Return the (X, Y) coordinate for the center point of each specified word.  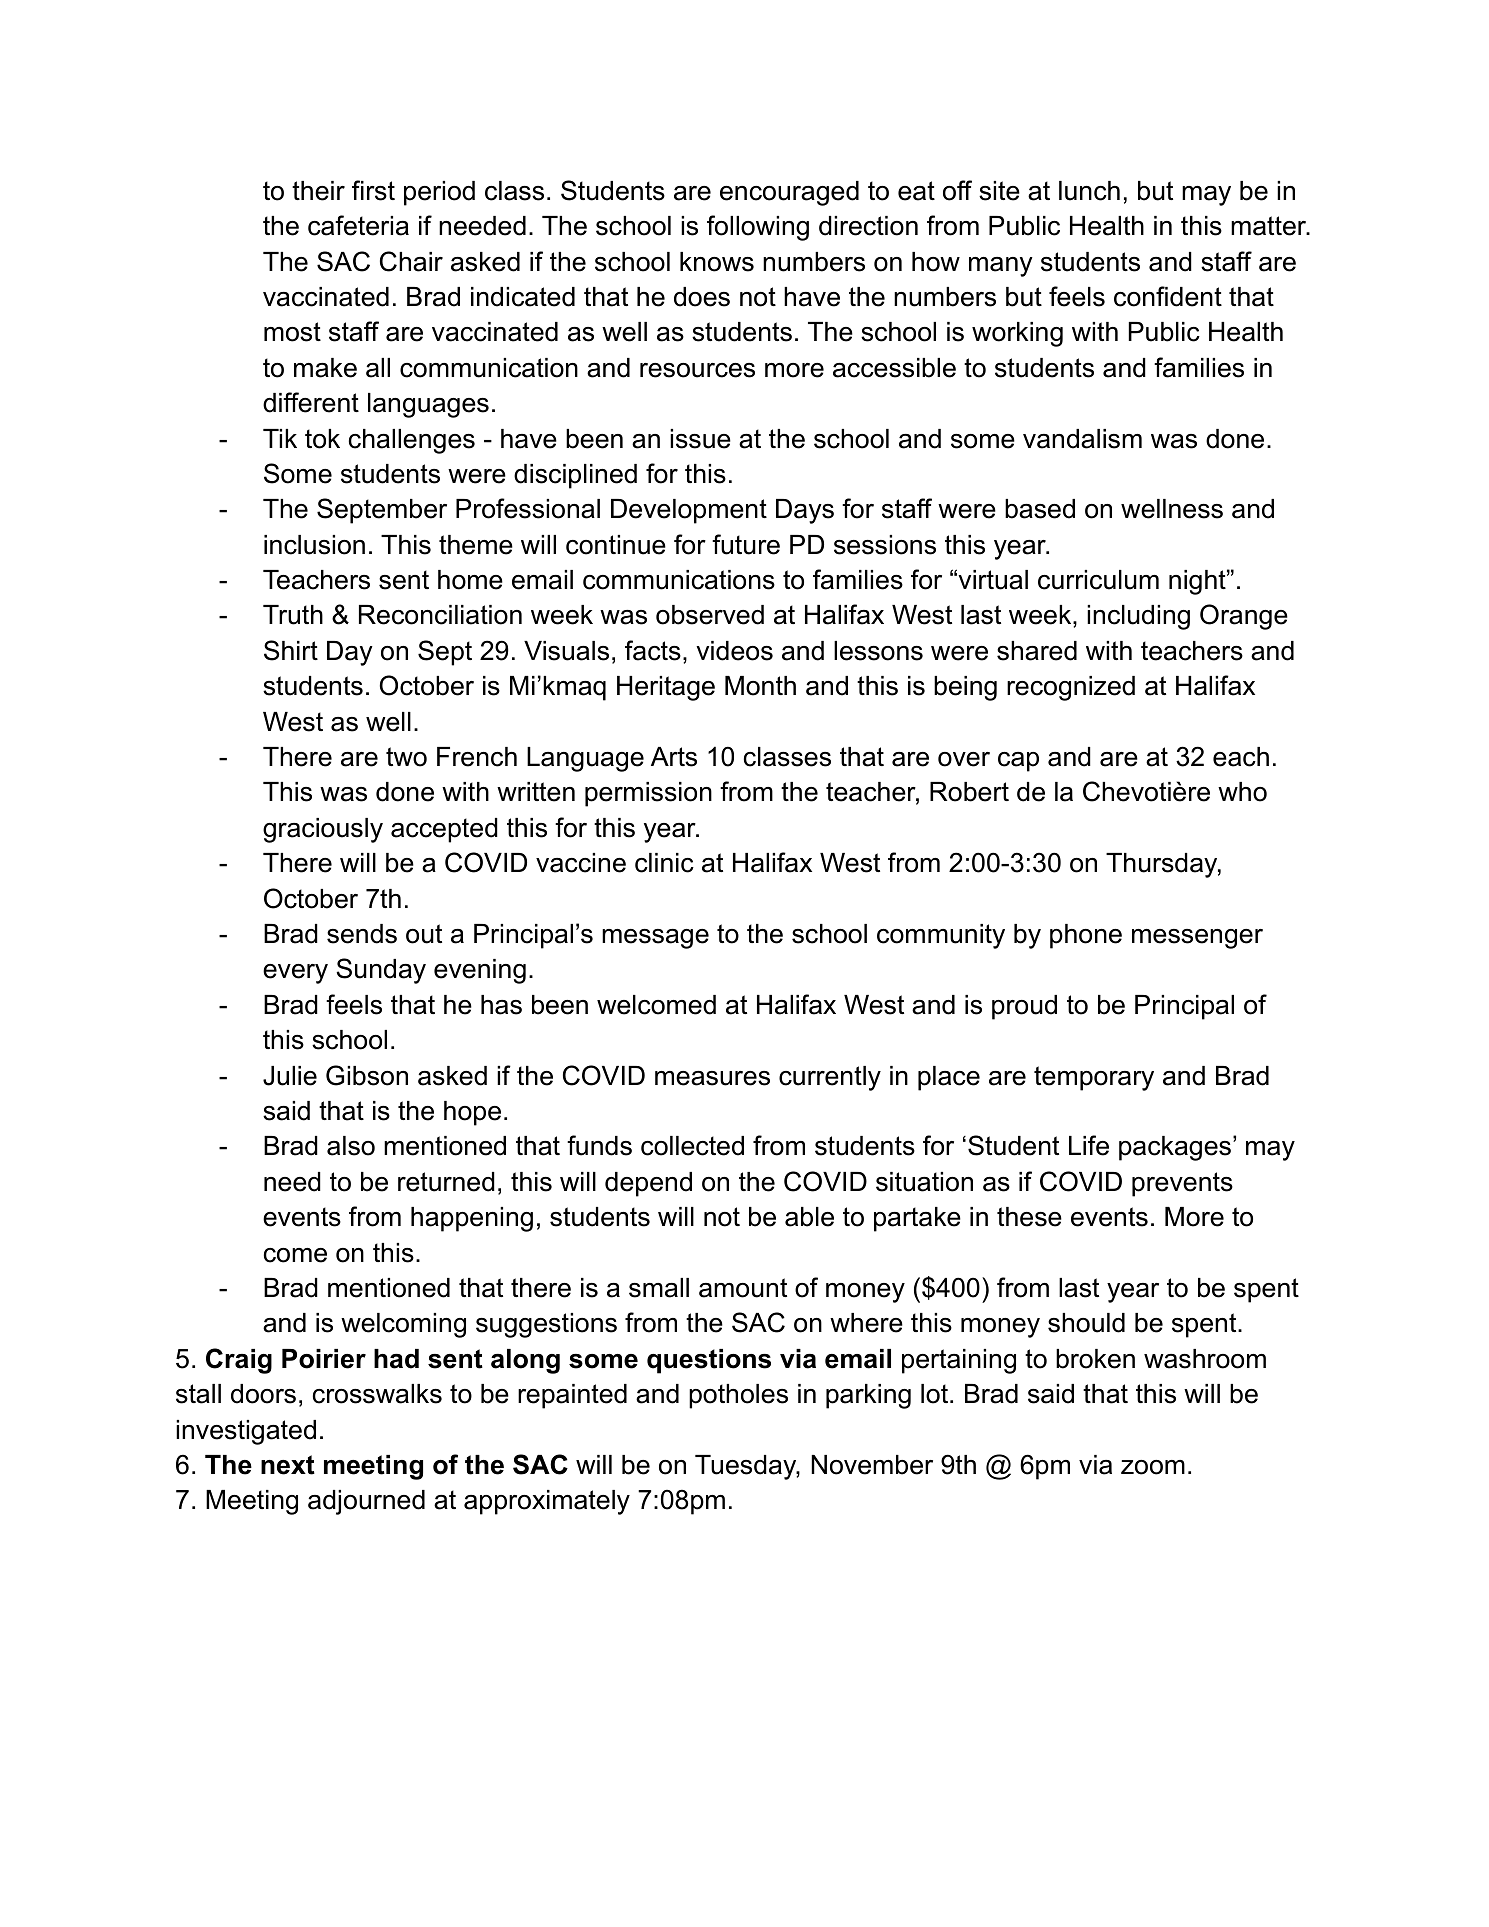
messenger (1197, 939)
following (758, 228)
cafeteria (358, 225)
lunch (1089, 191)
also (351, 1146)
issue (700, 439)
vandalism (1082, 439)
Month (760, 686)
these (1029, 1217)
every (295, 974)
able (809, 1217)
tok (322, 439)
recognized (1071, 688)
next (288, 1465)
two (406, 757)
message (655, 939)
